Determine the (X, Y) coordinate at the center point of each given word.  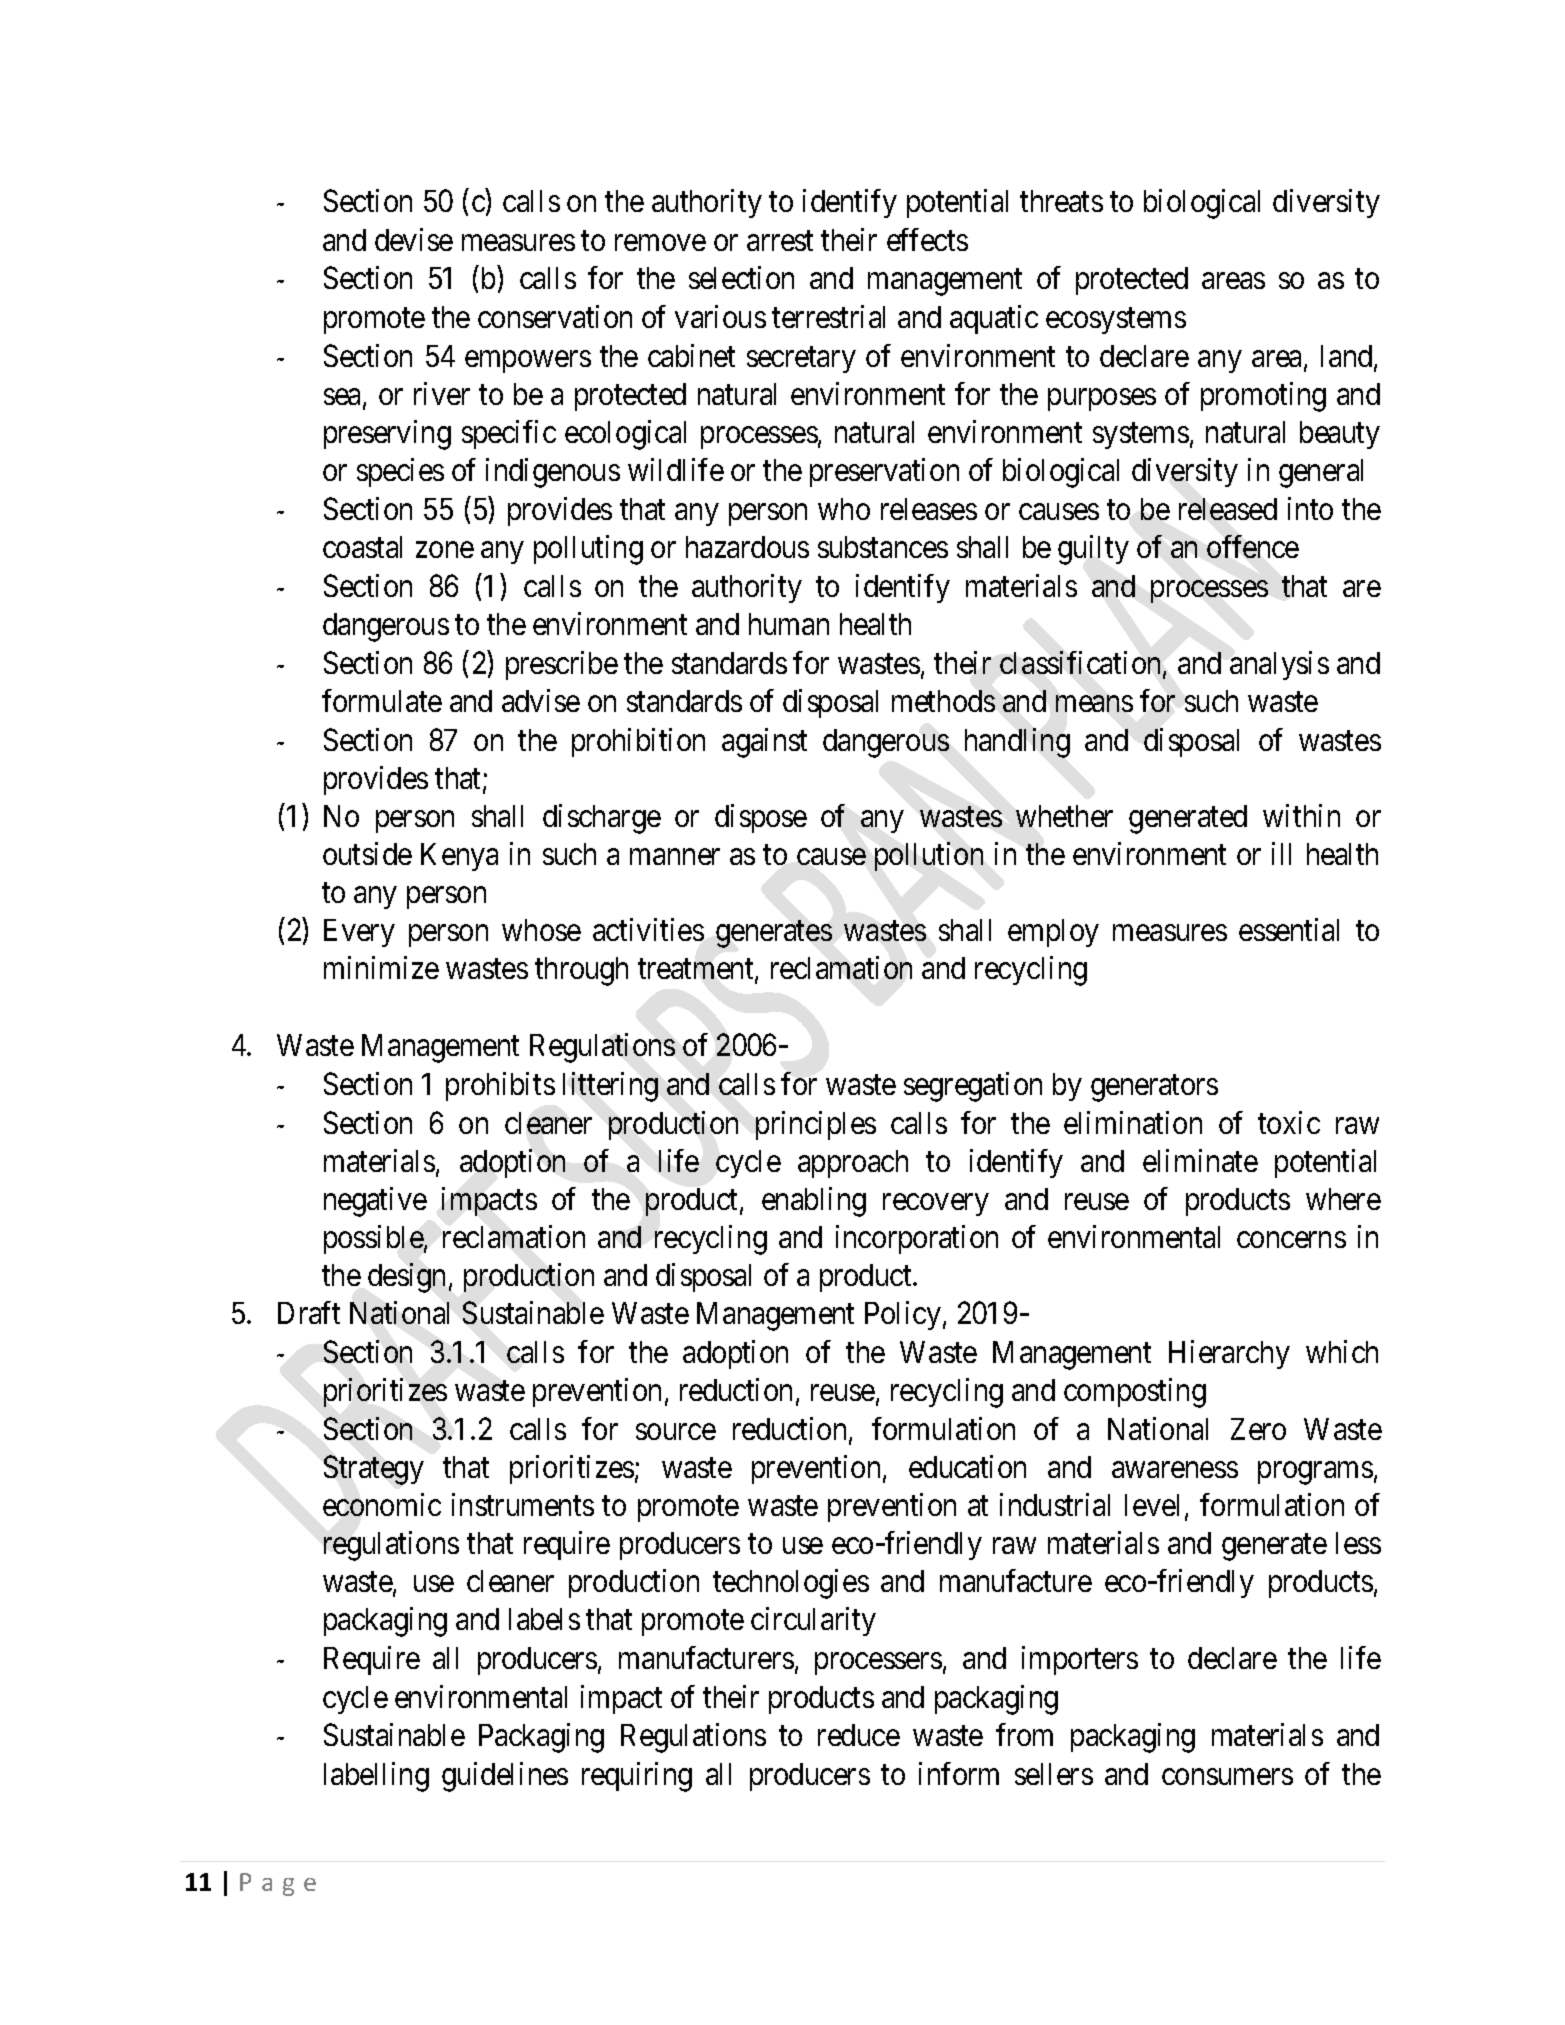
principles (816, 1125)
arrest (780, 241)
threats (1061, 201)
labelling (376, 1777)
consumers (1227, 1776)
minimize (381, 967)
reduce (859, 1735)
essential (1289, 929)
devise (414, 239)
